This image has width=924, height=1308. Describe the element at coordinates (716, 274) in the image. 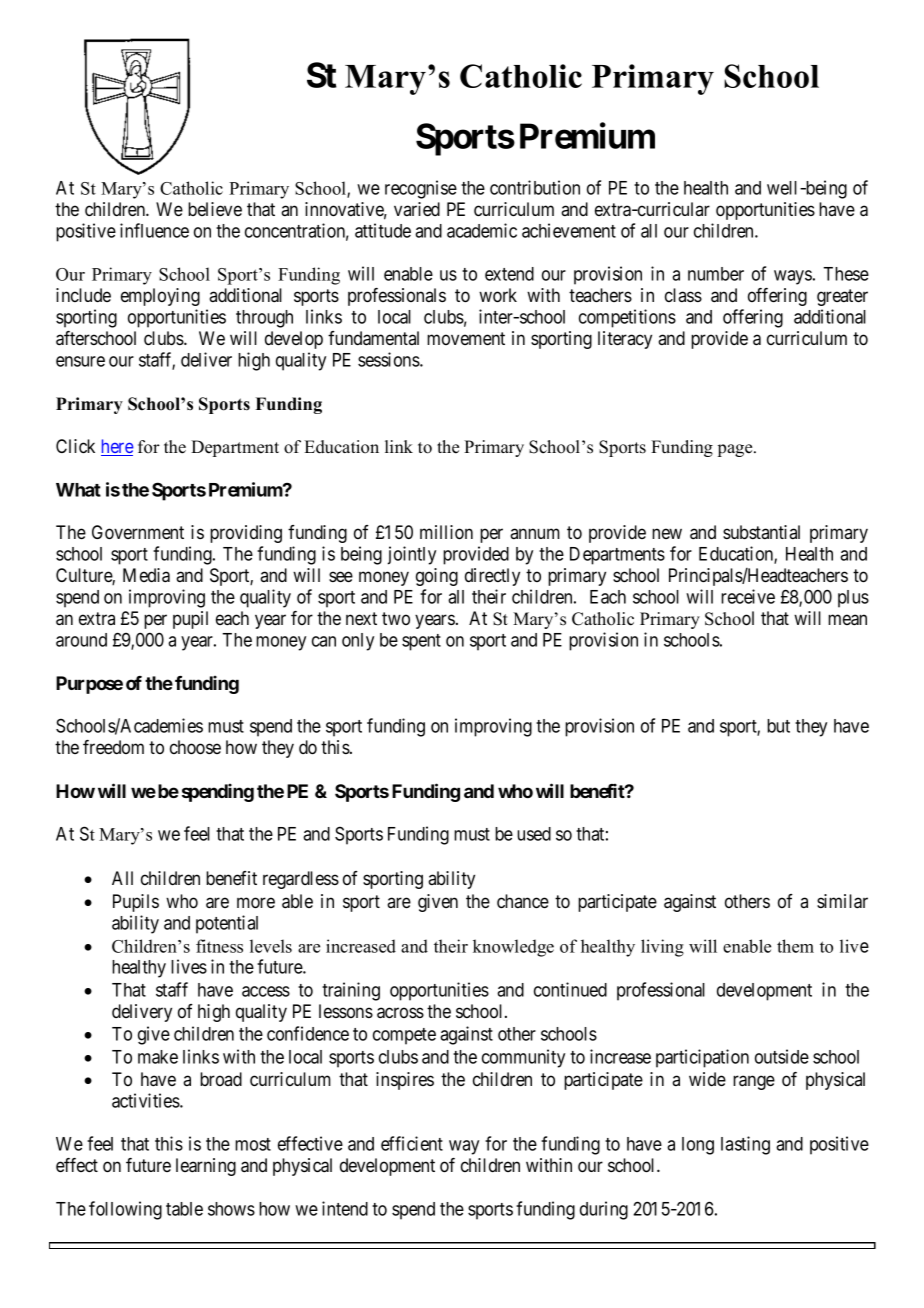

I see `number` at that location.
